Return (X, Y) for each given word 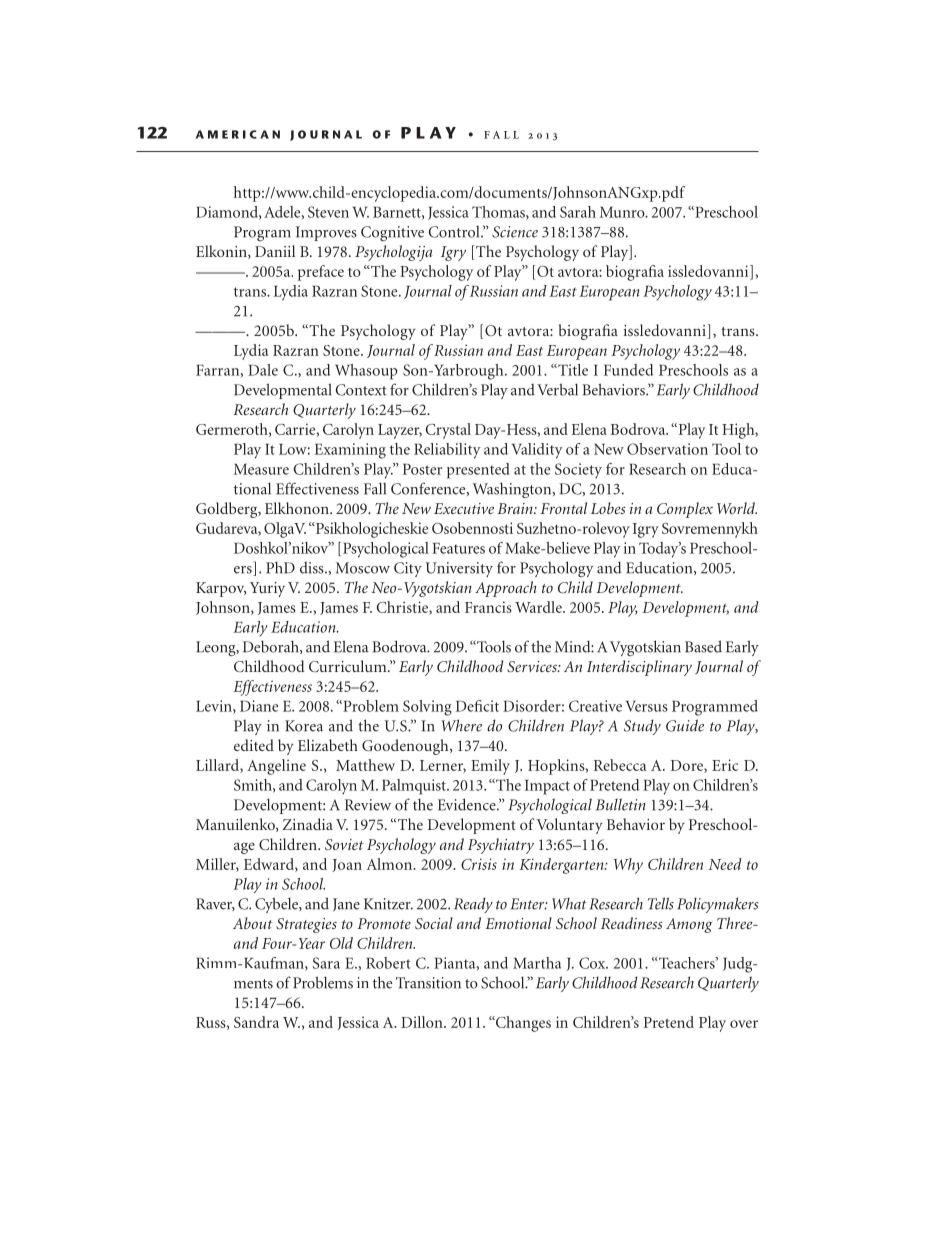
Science (515, 232)
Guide (685, 725)
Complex (685, 510)
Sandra (256, 1022)
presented (478, 471)
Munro (623, 212)
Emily (490, 767)
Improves (326, 233)
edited (254, 745)
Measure (261, 469)
